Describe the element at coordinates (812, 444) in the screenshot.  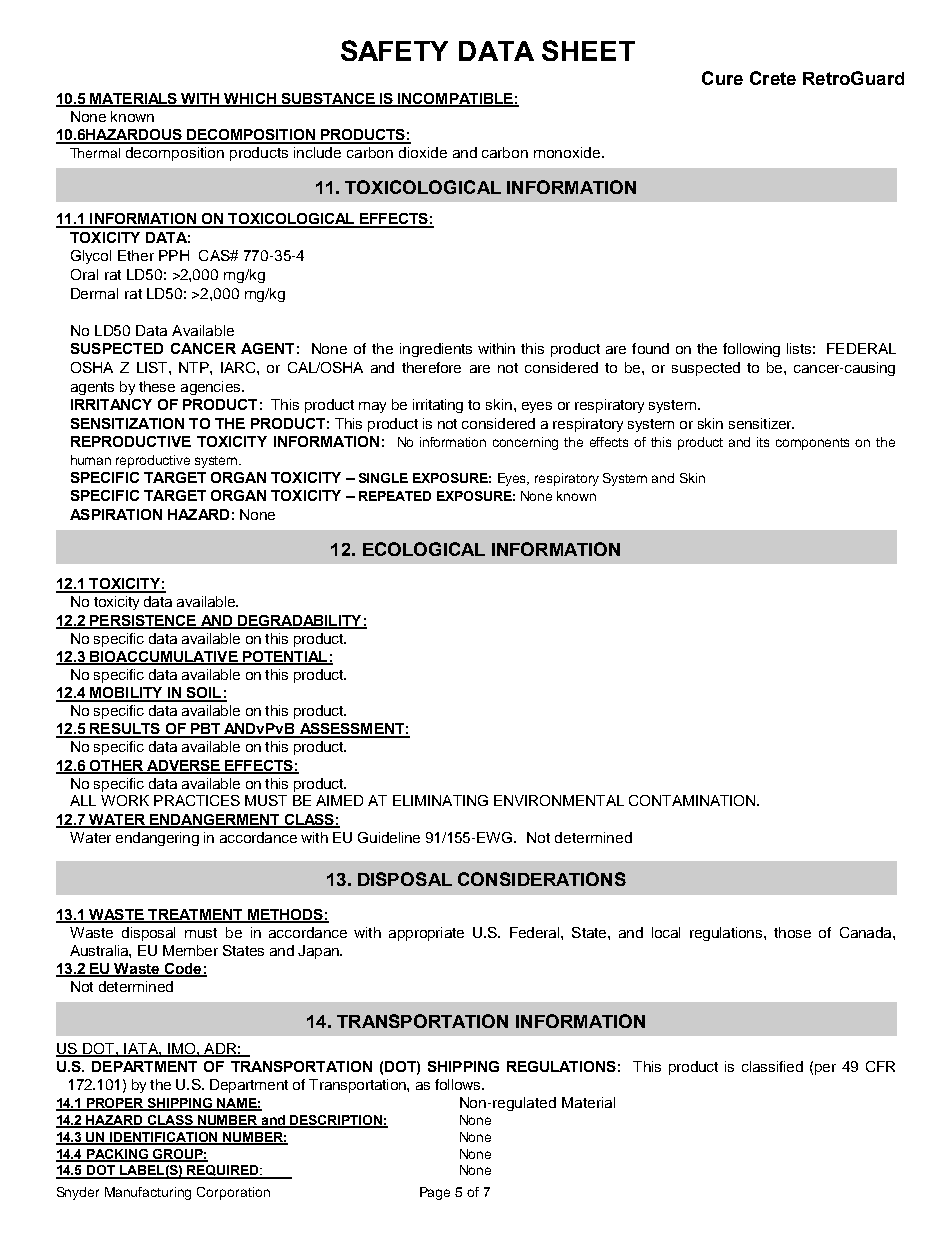
I see `components` at that location.
